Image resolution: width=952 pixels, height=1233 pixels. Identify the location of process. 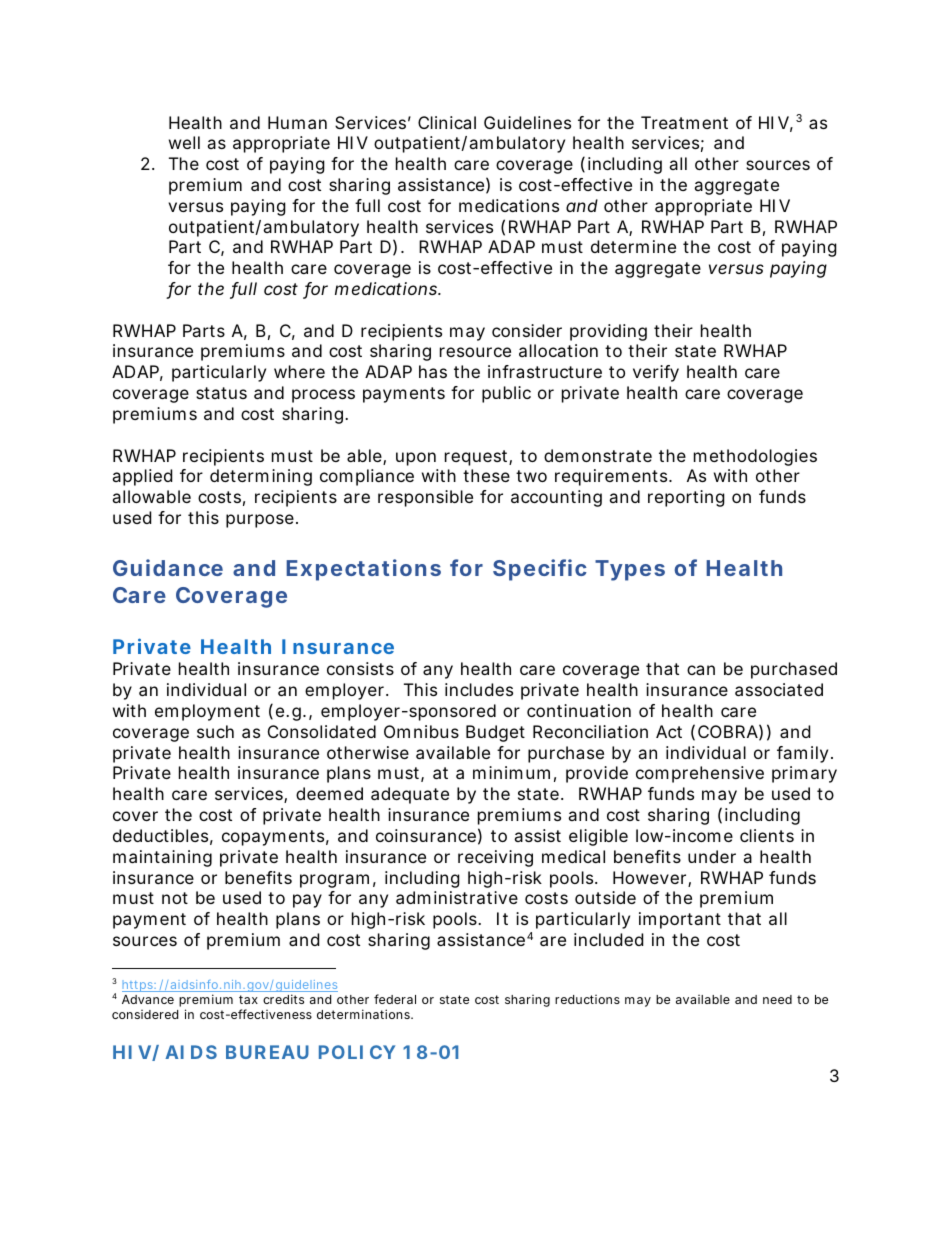
(323, 396).
